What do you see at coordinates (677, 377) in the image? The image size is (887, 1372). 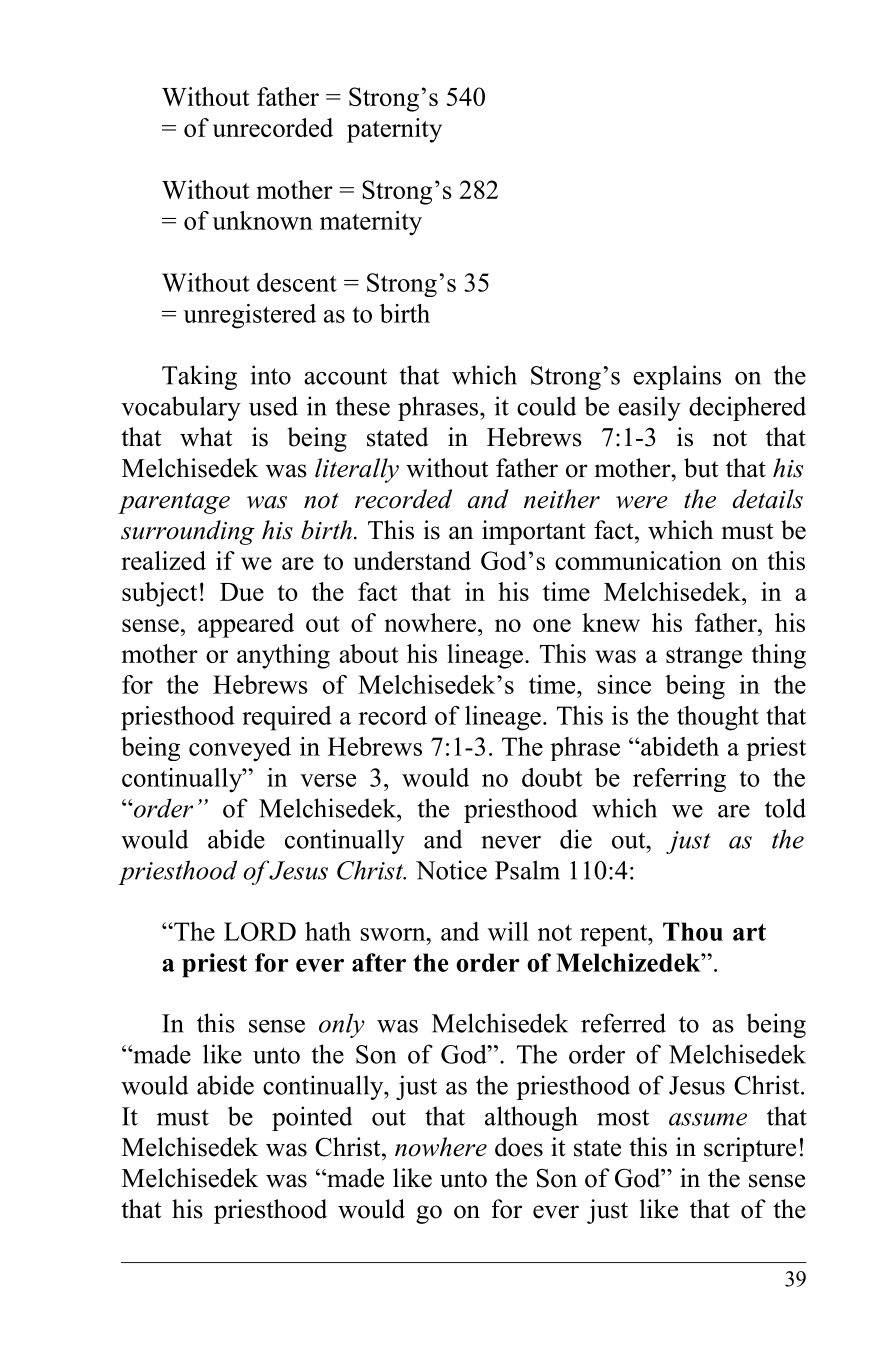 I see `explains` at bounding box center [677, 377].
